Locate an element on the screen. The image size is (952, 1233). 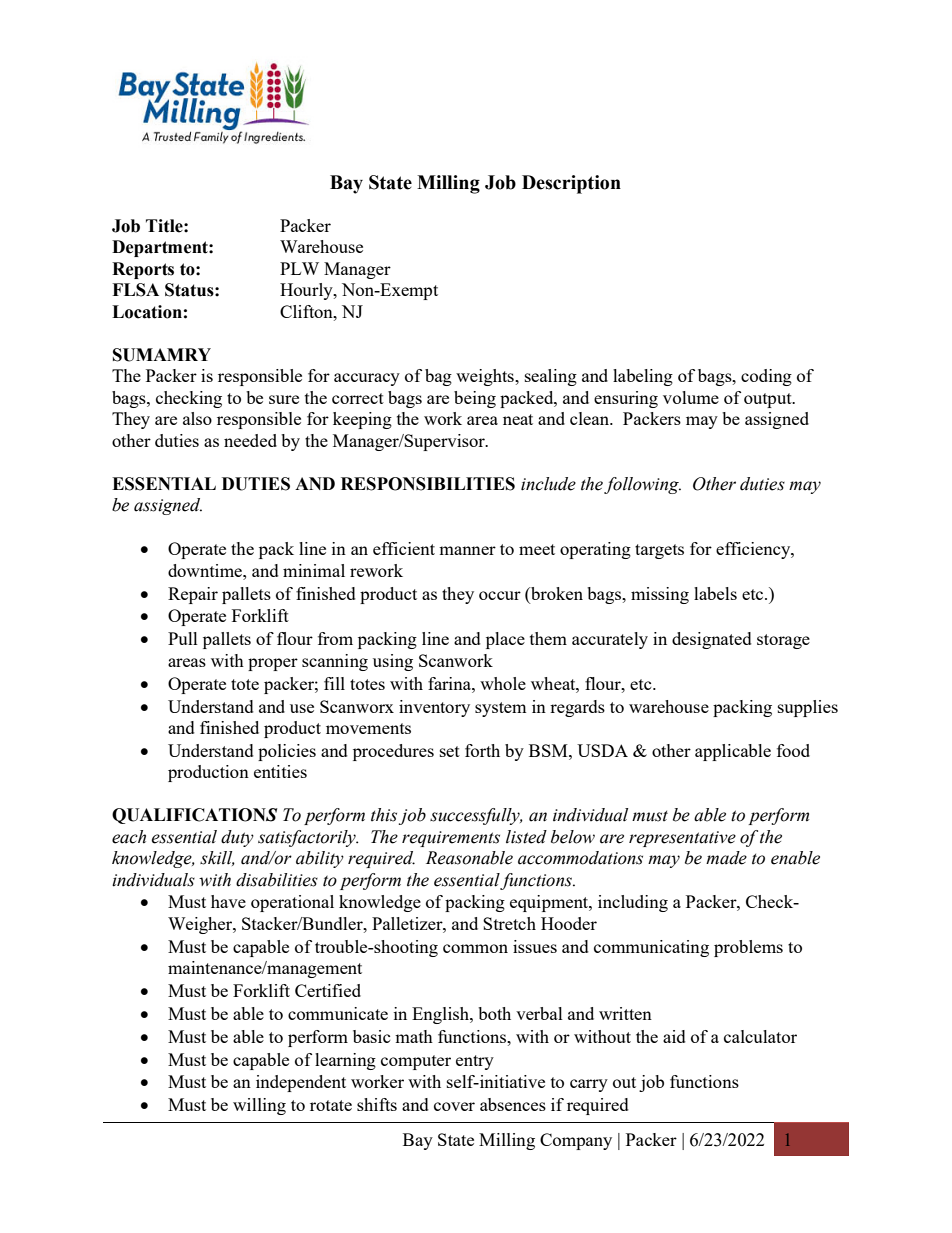
coding is located at coordinates (766, 377).
